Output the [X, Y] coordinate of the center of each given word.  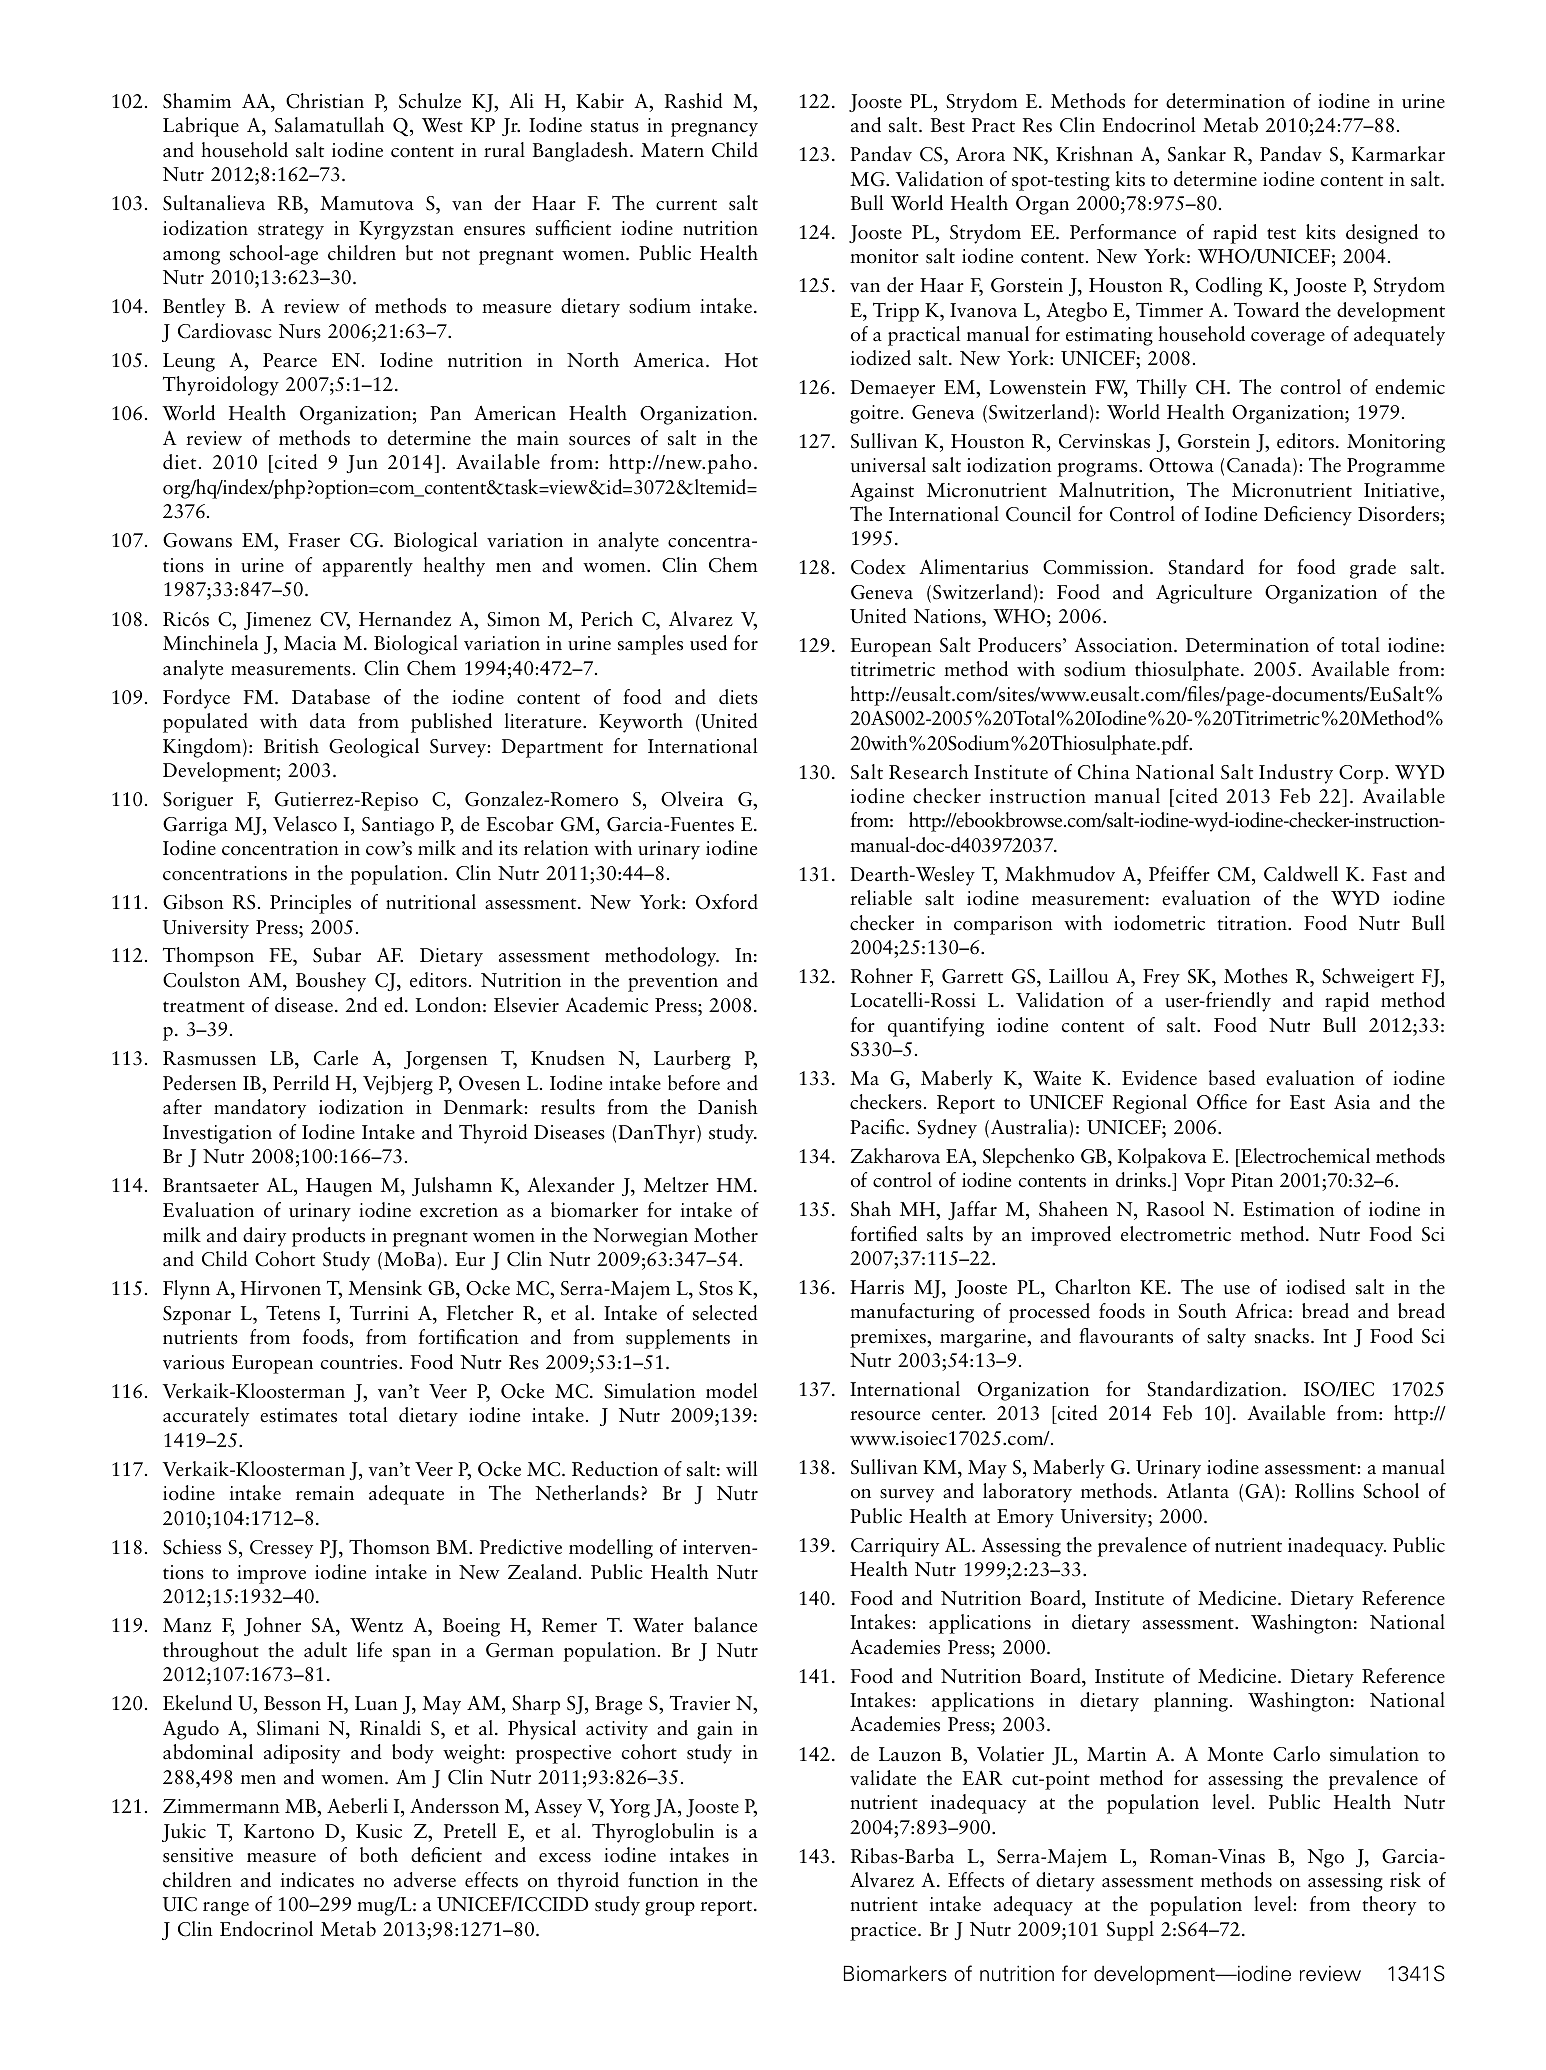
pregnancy [714, 130]
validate [883, 1778]
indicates [317, 1880]
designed [1382, 234]
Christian [325, 101]
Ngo [1325, 1858]
